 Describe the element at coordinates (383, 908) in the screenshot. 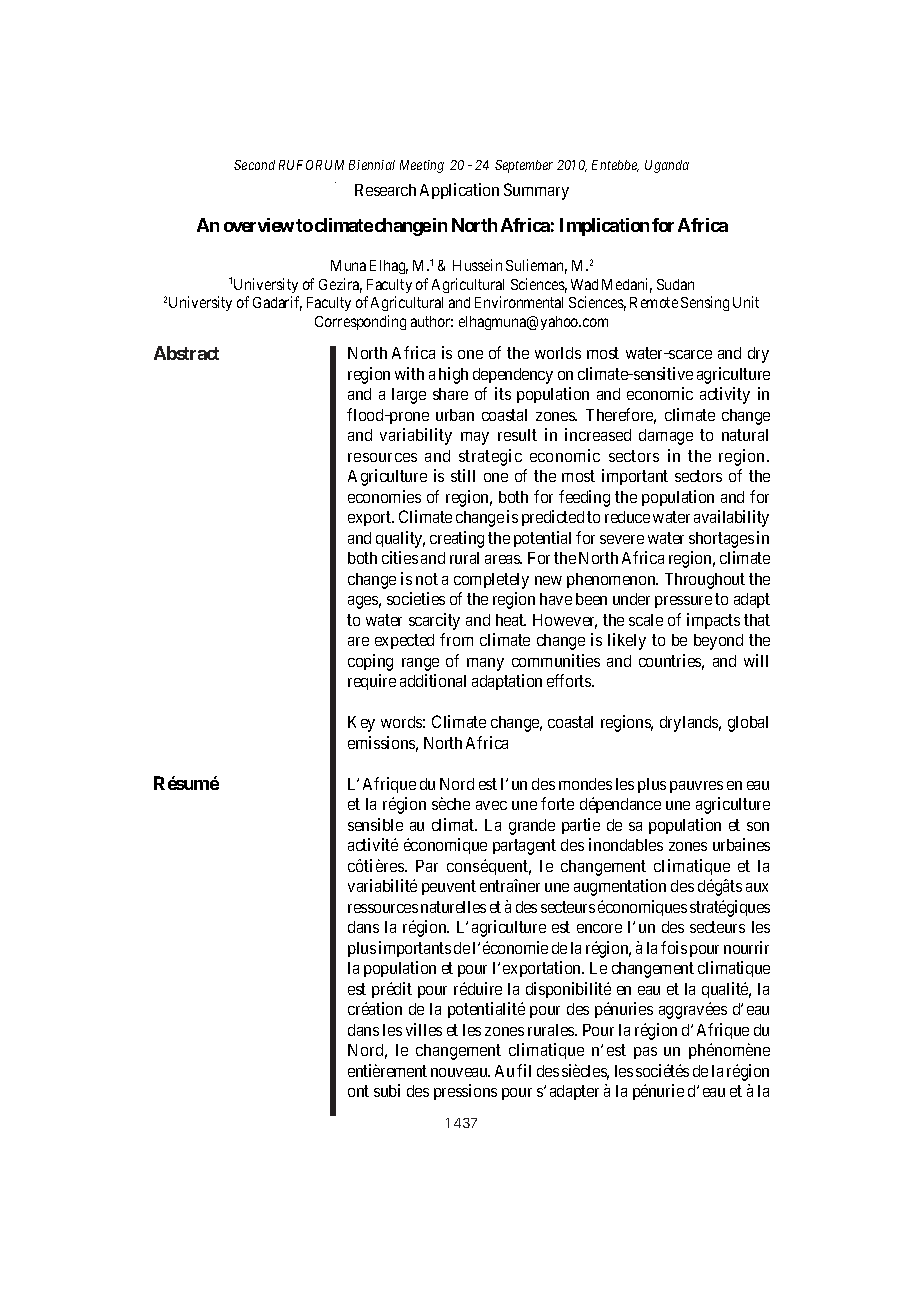

I see `ressources` at that location.
